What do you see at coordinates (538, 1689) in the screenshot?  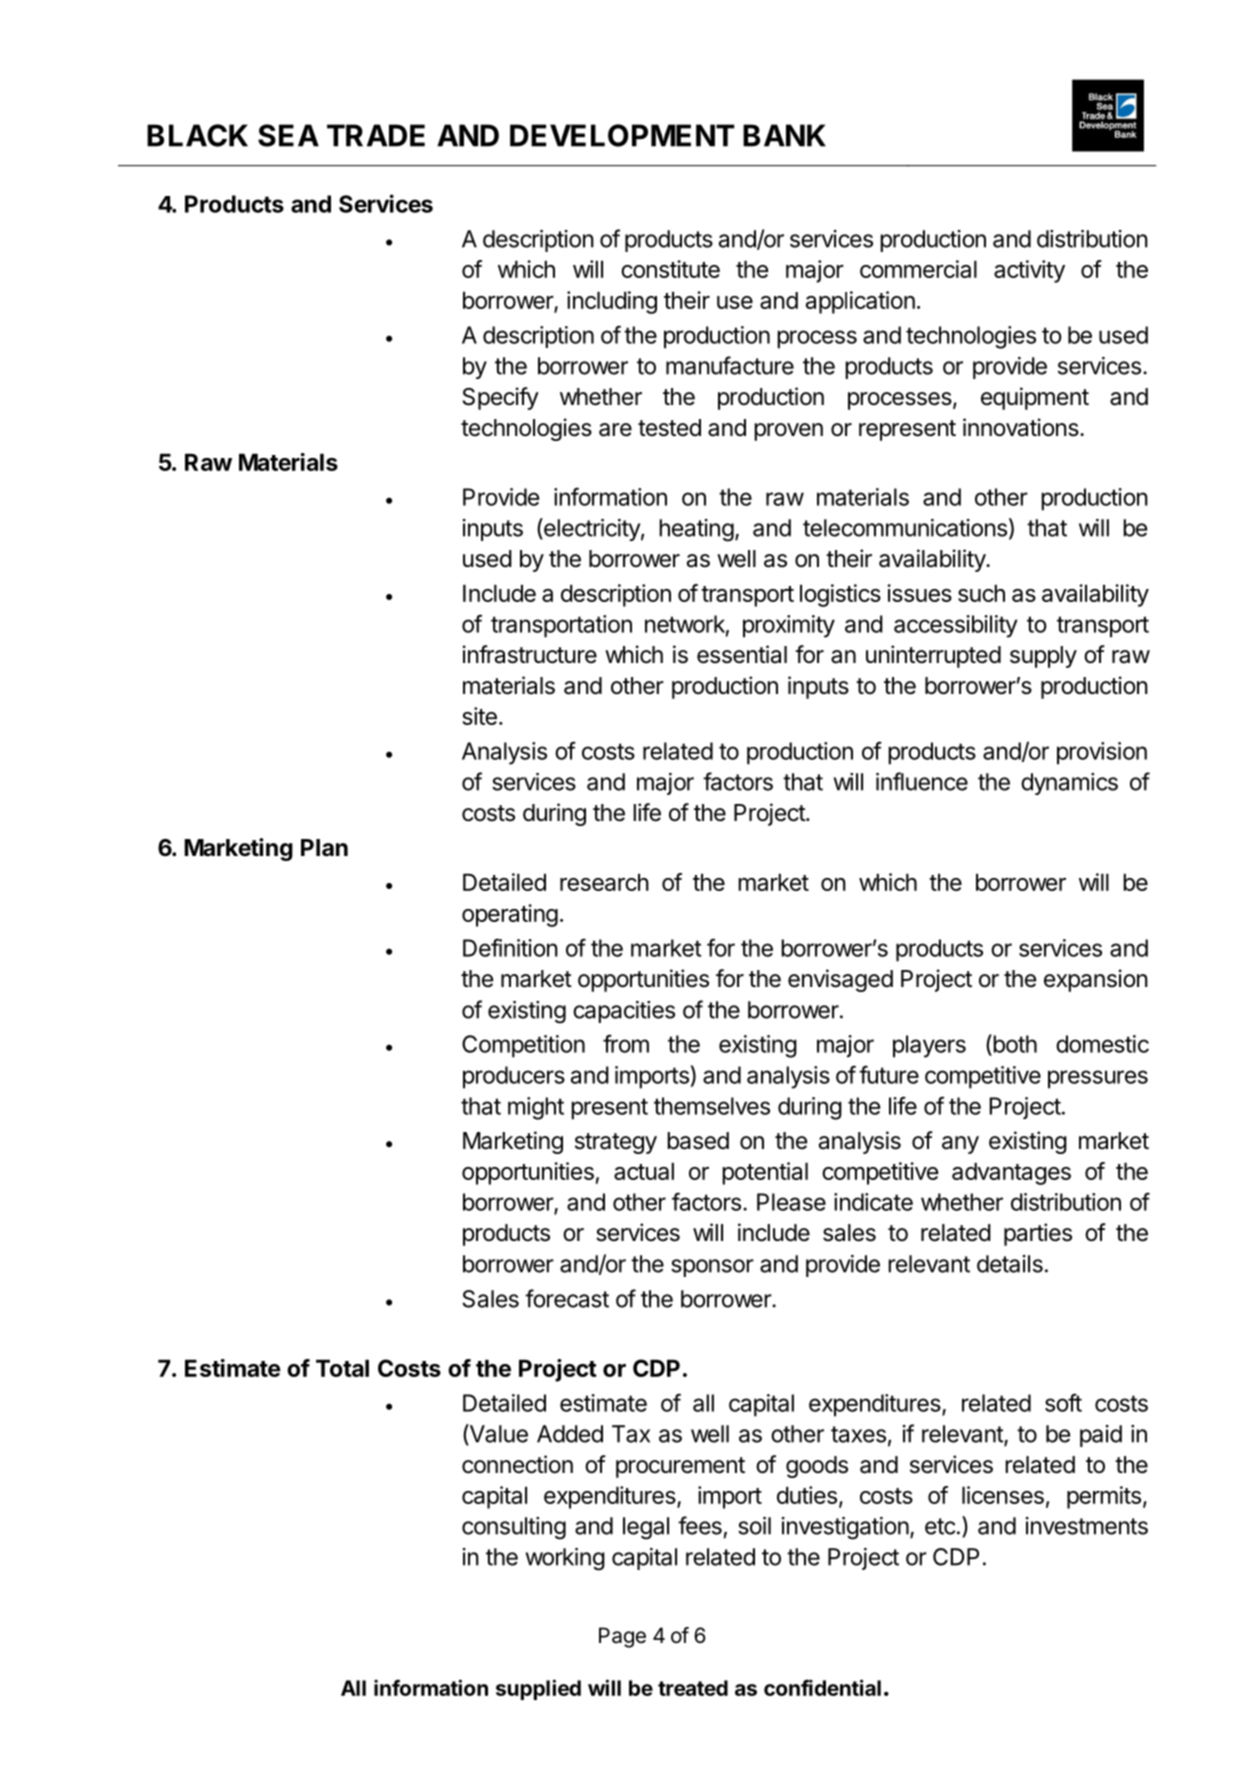 I see `supplied` at bounding box center [538, 1689].
